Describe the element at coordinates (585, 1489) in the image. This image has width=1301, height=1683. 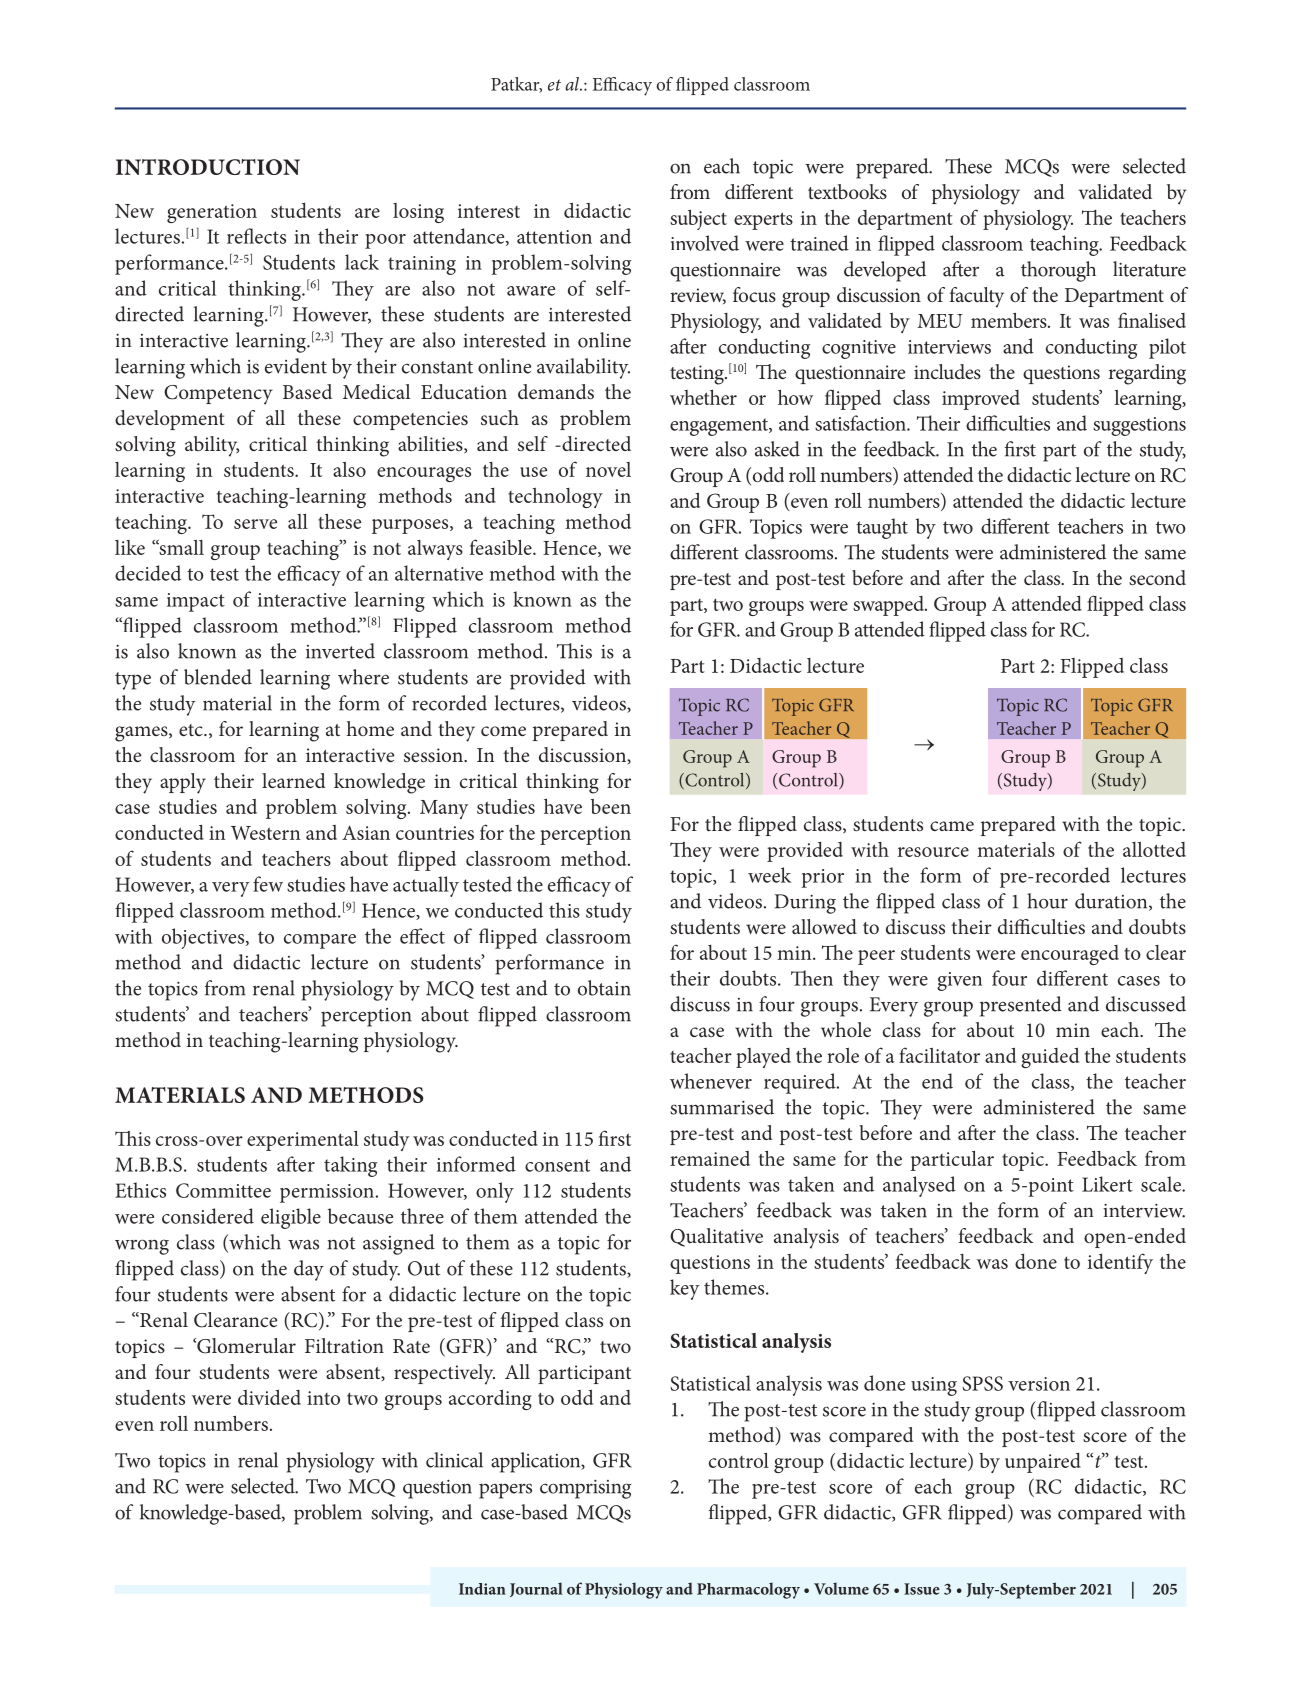
I see `comprising` at that location.
